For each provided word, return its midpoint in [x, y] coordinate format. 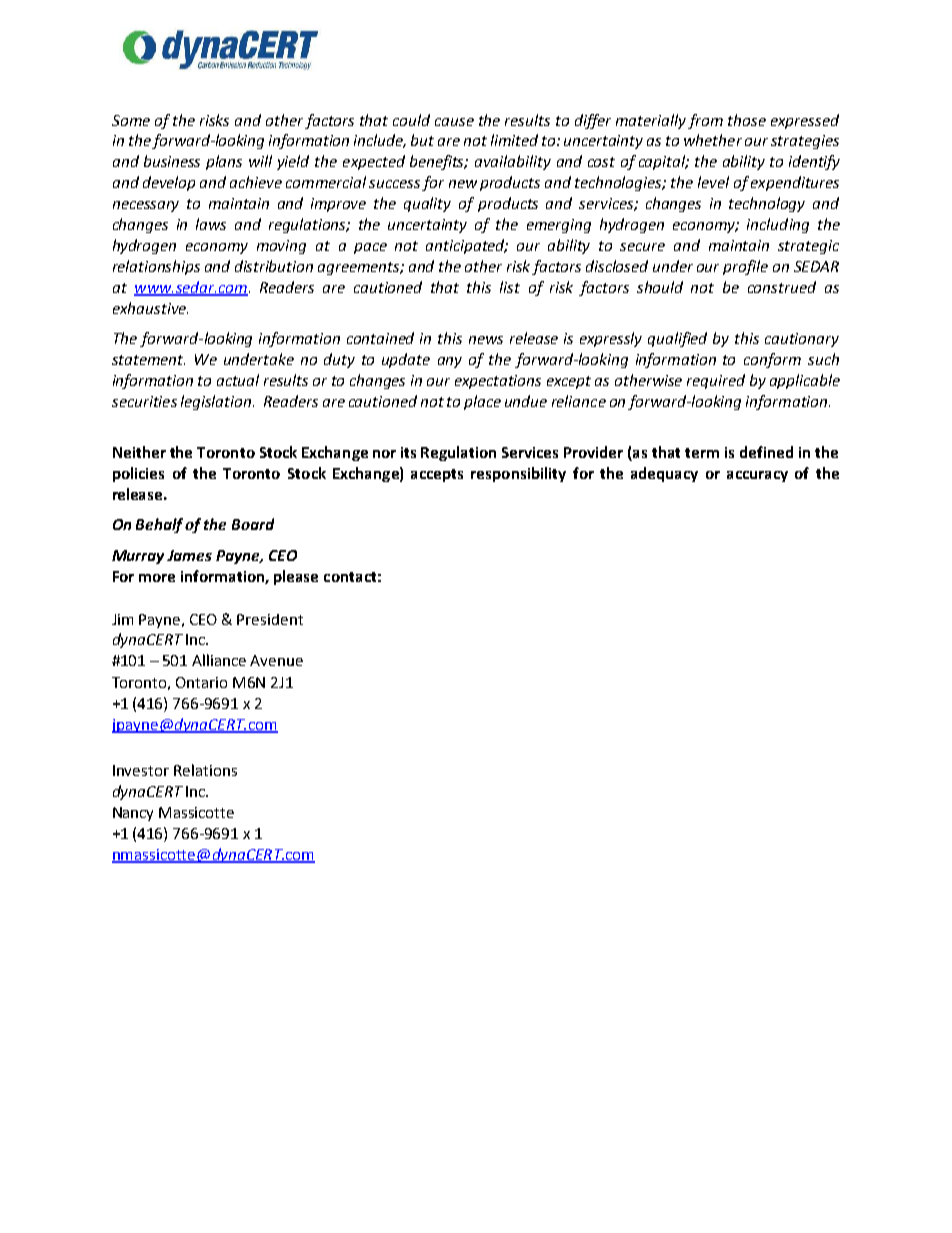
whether [713, 140]
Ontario [201, 682]
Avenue [276, 660]
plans [224, 162]
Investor [141, 770]
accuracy [757, 476]
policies [138, 474]
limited [514, 140]
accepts [437, 475]
